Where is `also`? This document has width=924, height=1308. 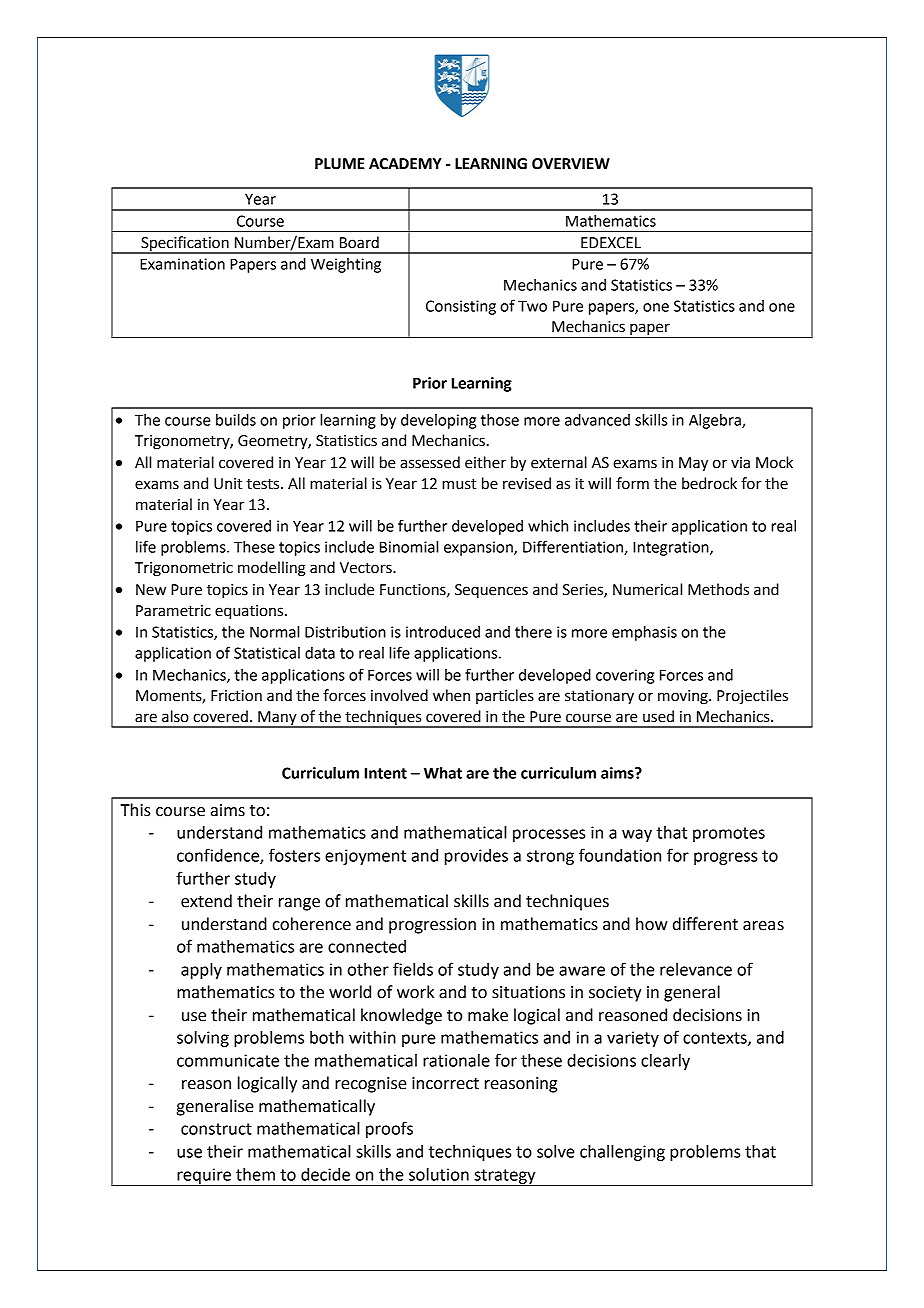
also is located at coordinates (175, 716).
